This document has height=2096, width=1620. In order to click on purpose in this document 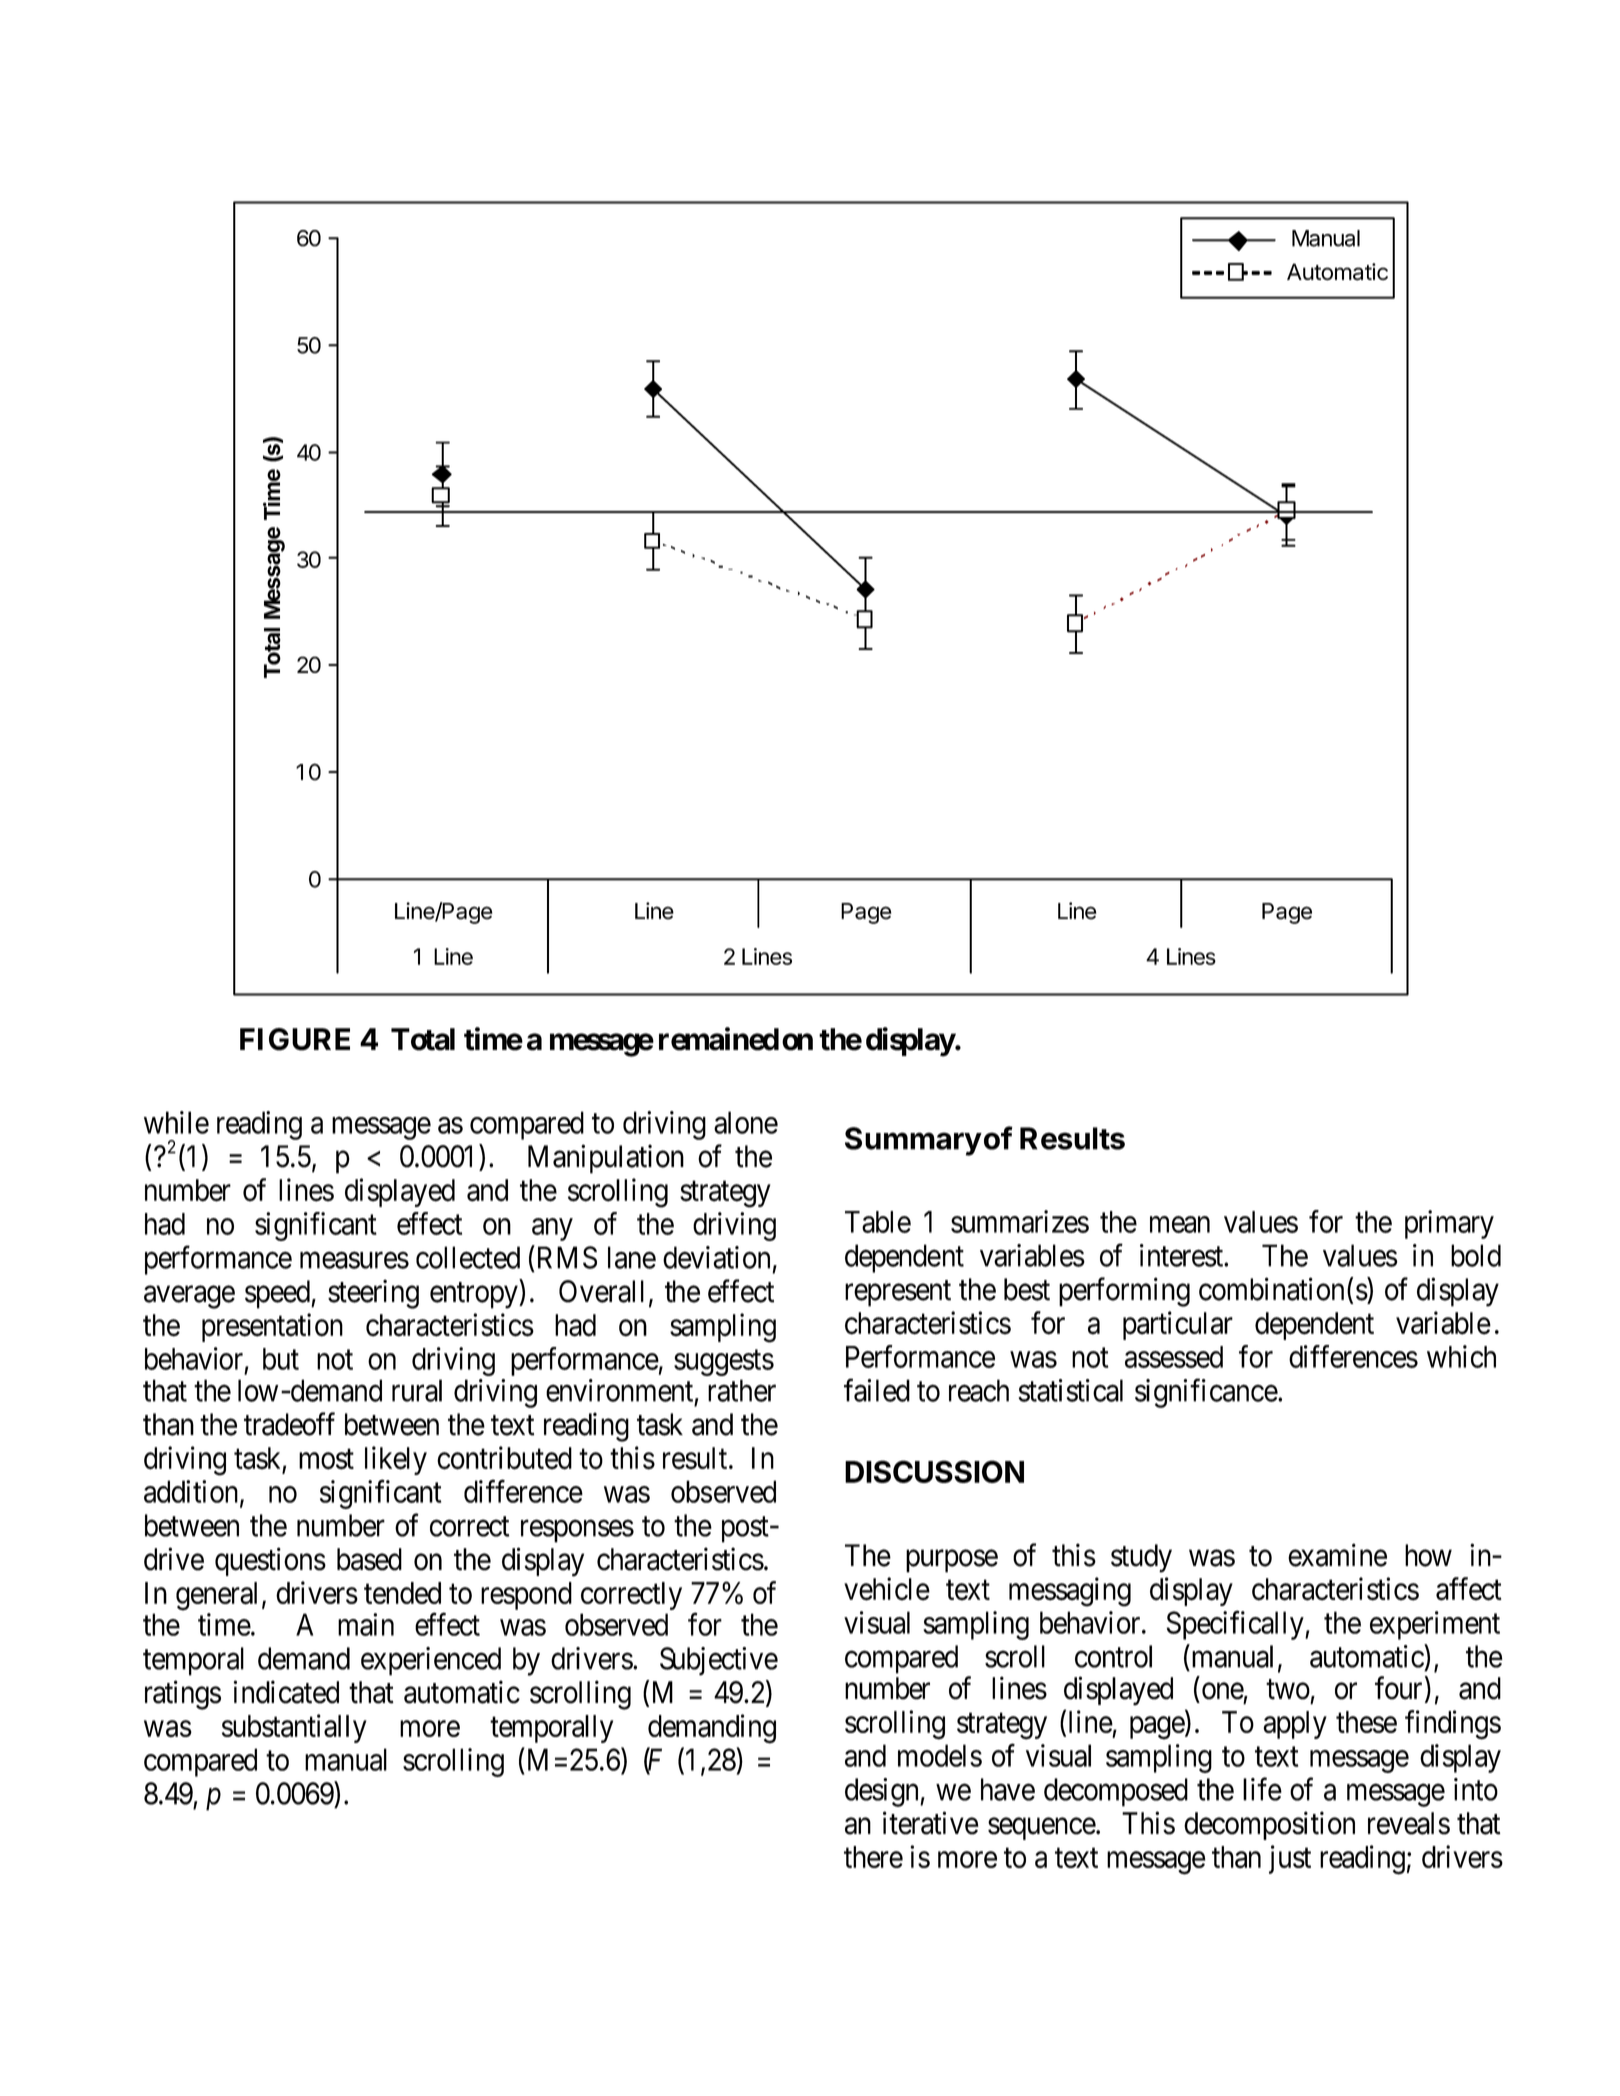, I will do `click(952, 1561)`.
